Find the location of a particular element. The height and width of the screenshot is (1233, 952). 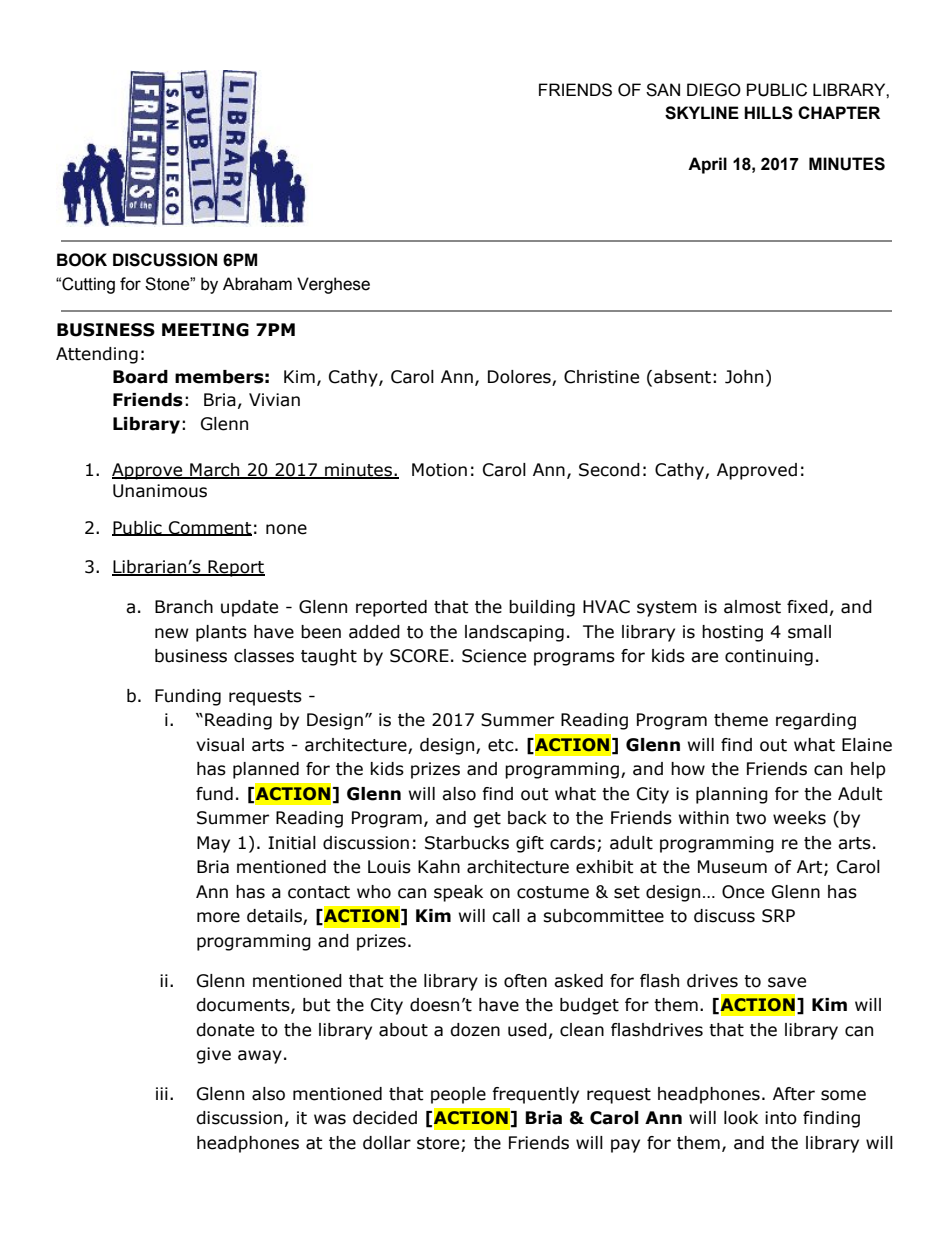

John is located at coordinates (744, 377).
